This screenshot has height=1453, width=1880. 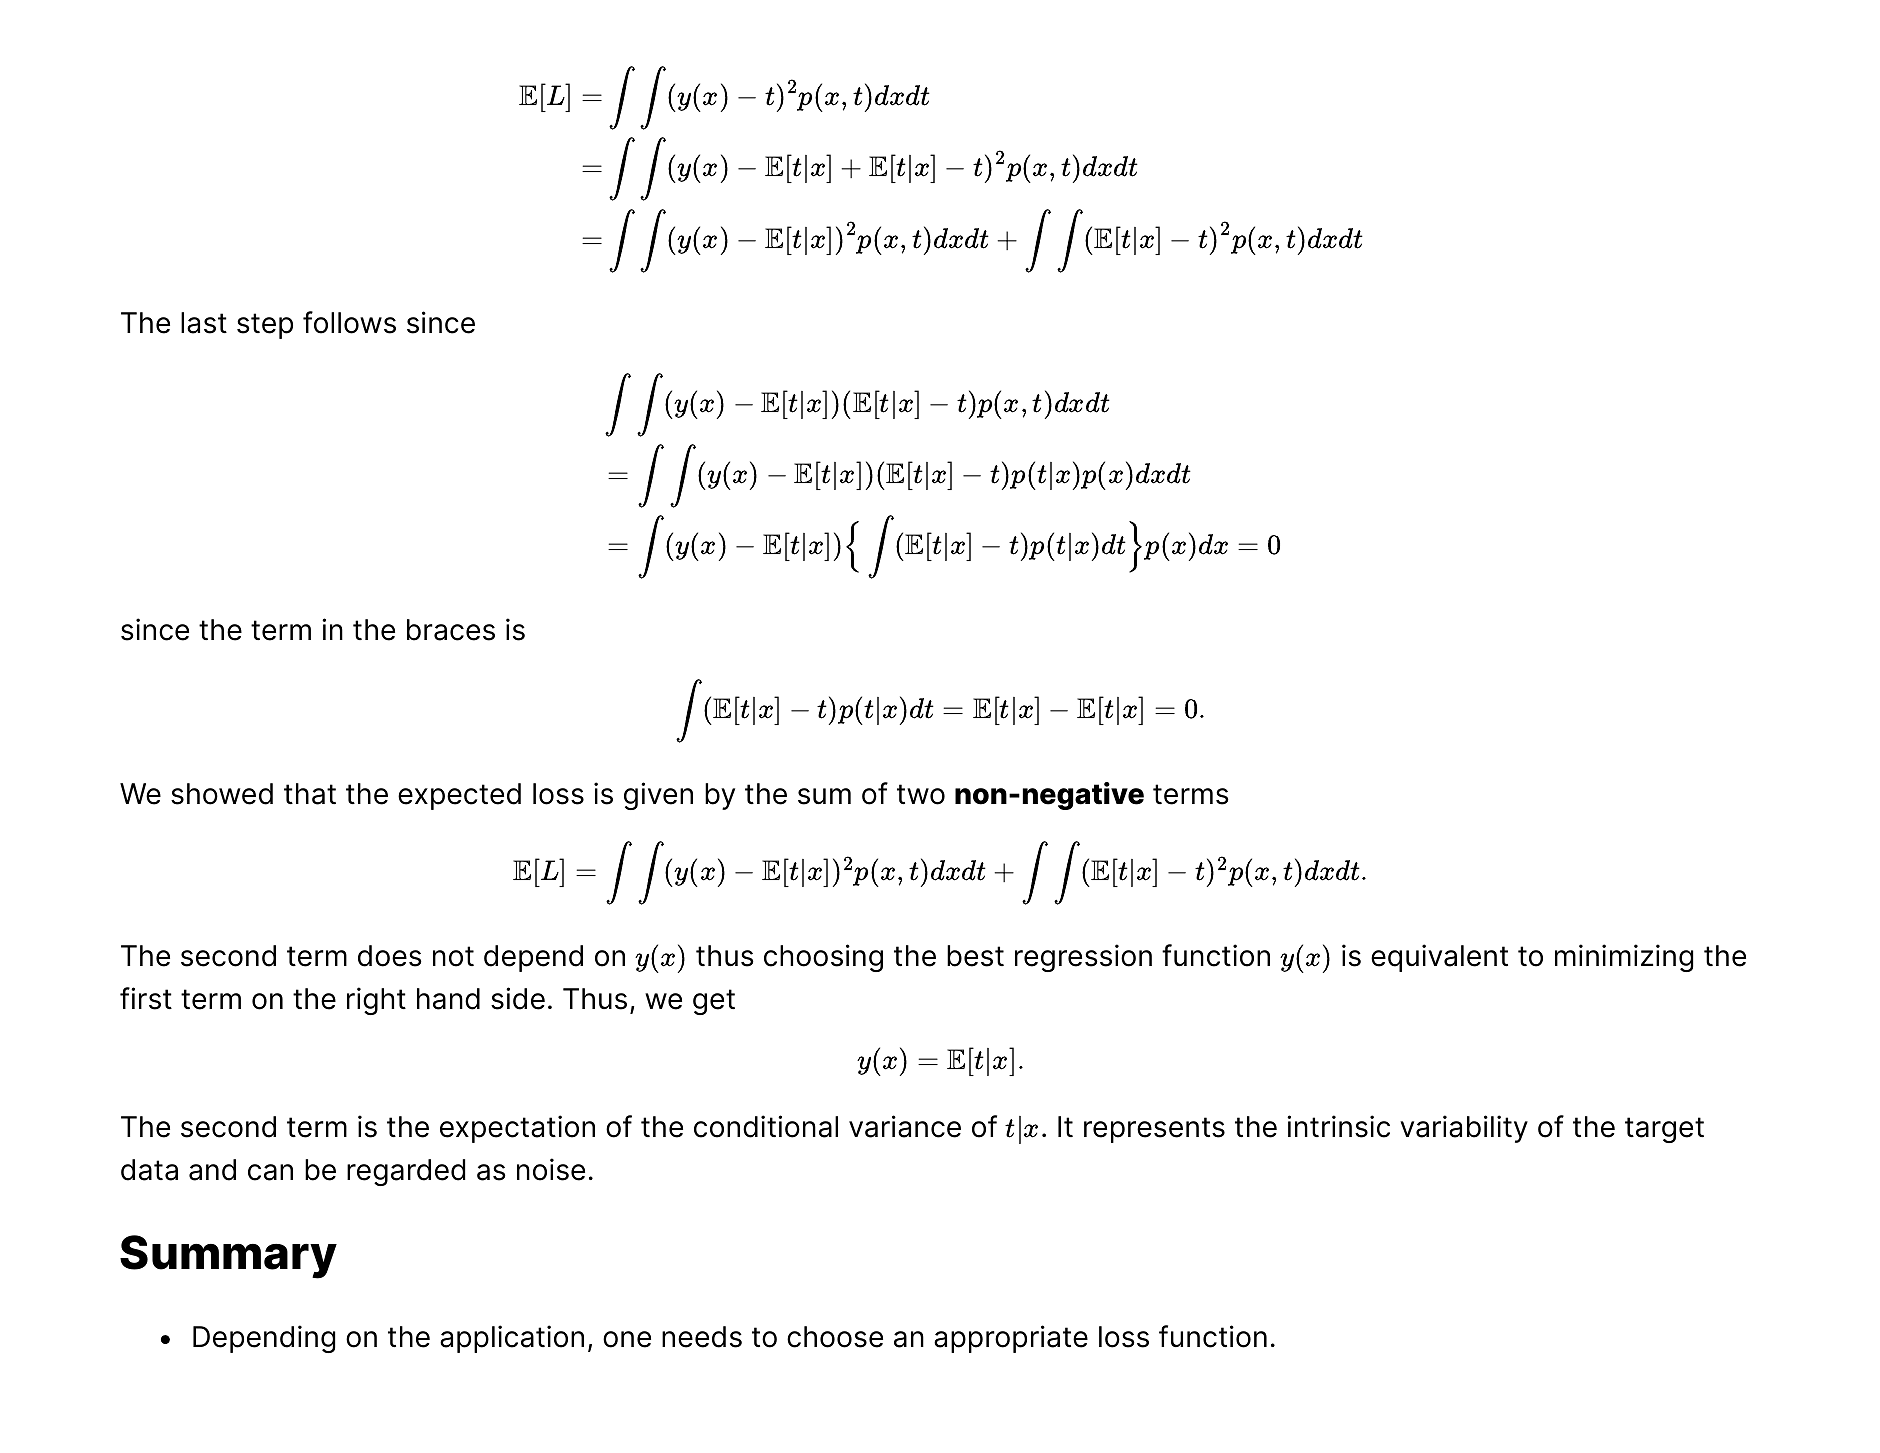 I want to click on two, so click(x=921, y=794).
